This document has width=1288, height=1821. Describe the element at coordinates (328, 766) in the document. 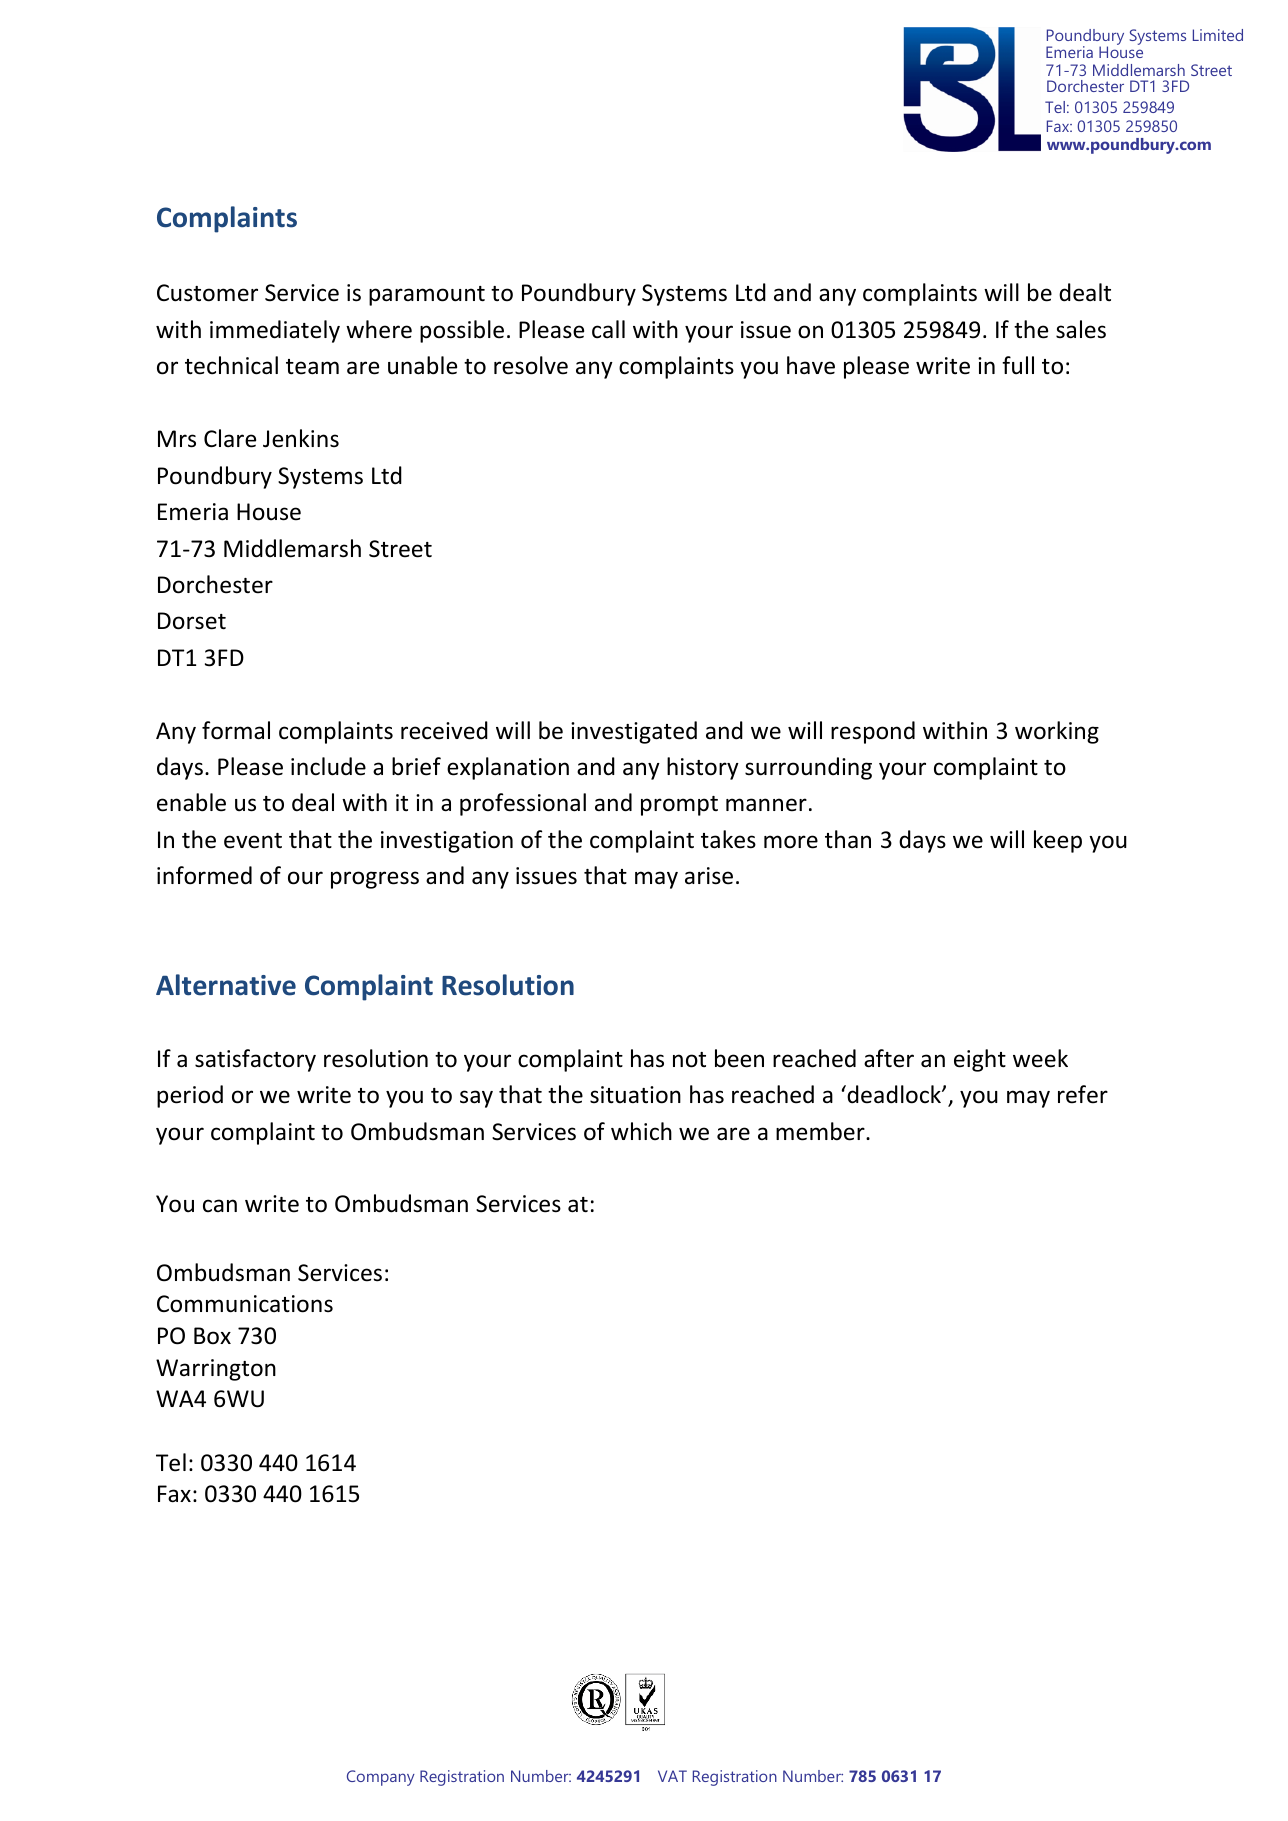

I see `include` at that location.
